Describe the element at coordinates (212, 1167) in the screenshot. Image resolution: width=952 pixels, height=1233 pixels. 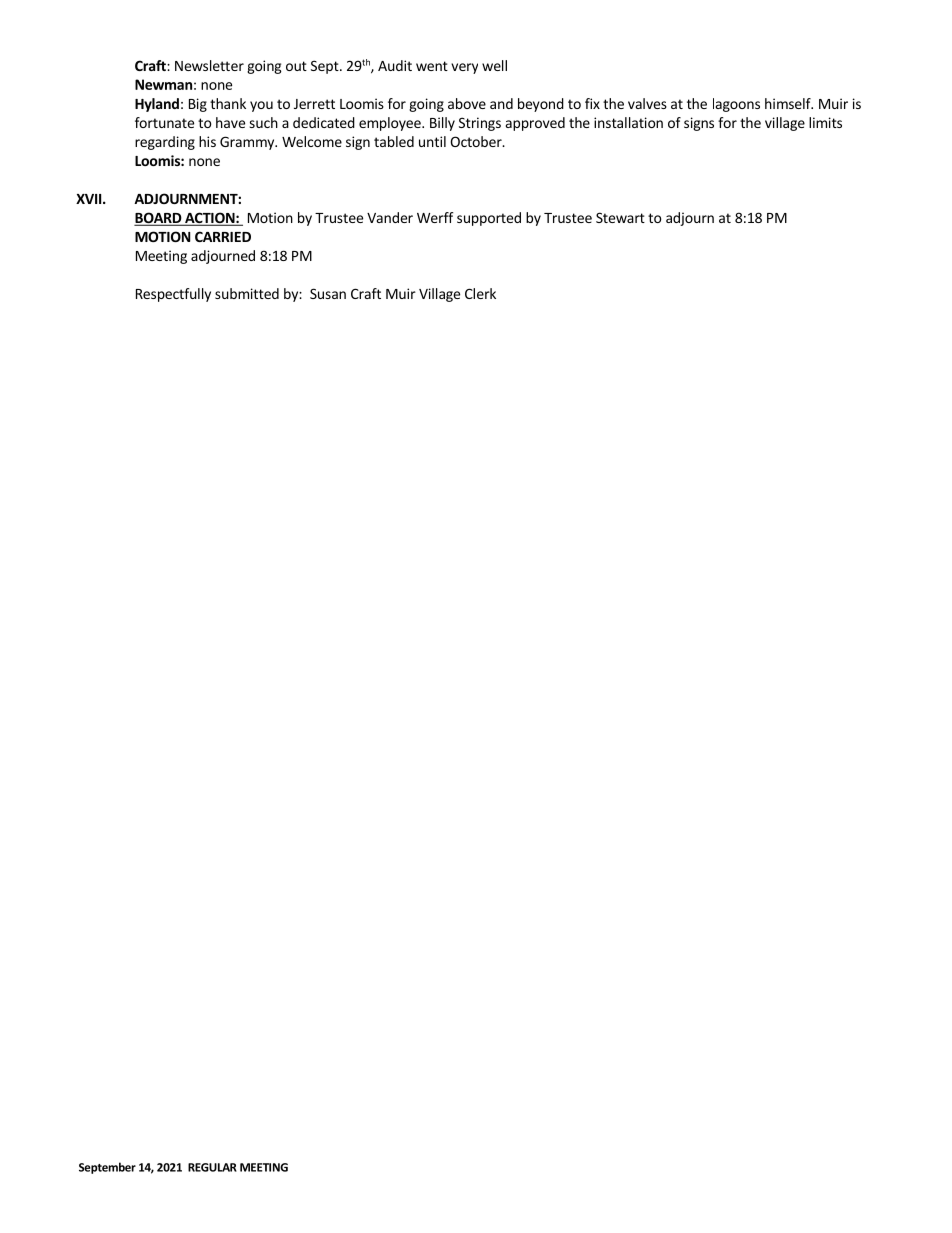
I see `REGULAR` at that location.
